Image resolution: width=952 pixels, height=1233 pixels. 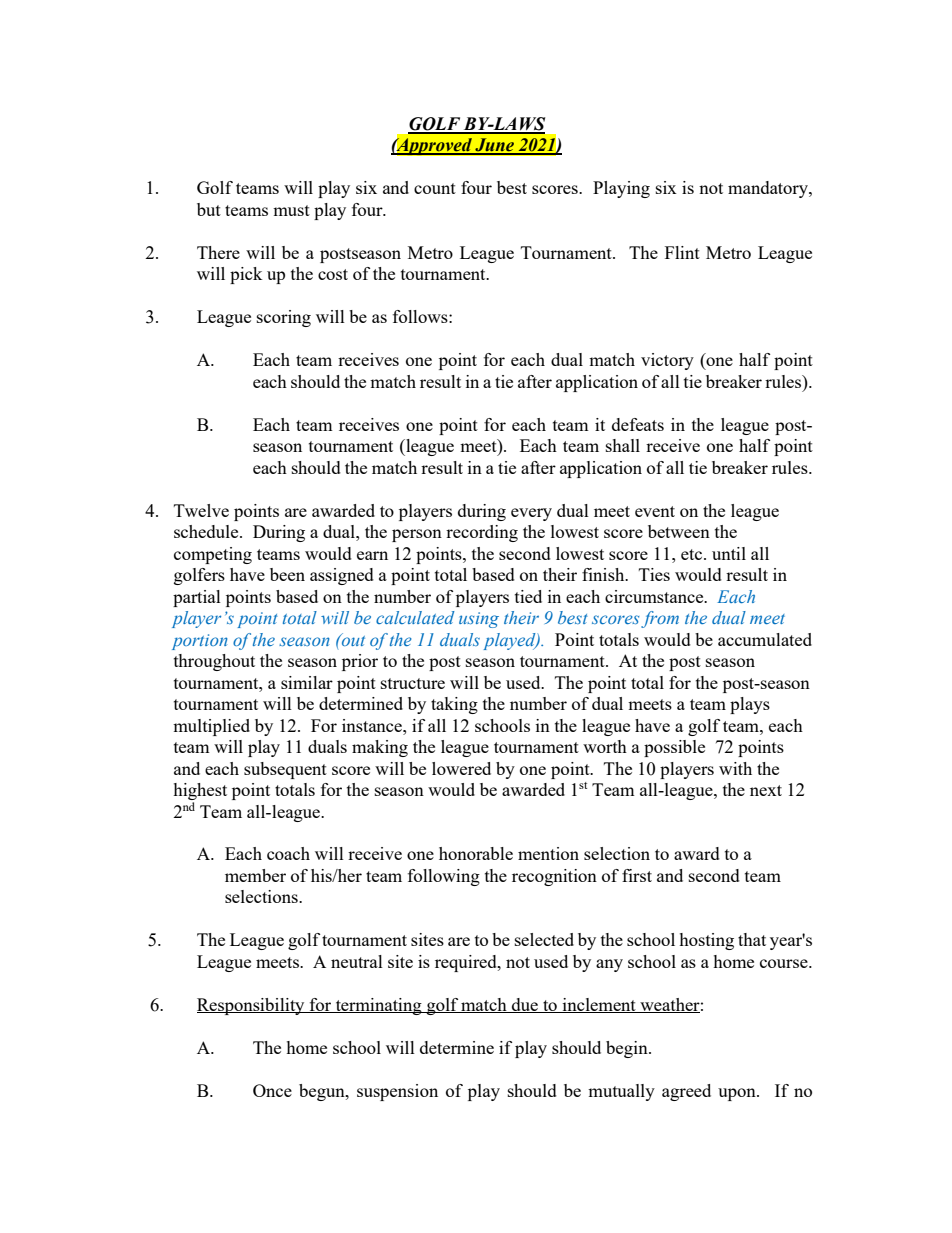 I want to click on agreed, so click(x=686, y=1092).
